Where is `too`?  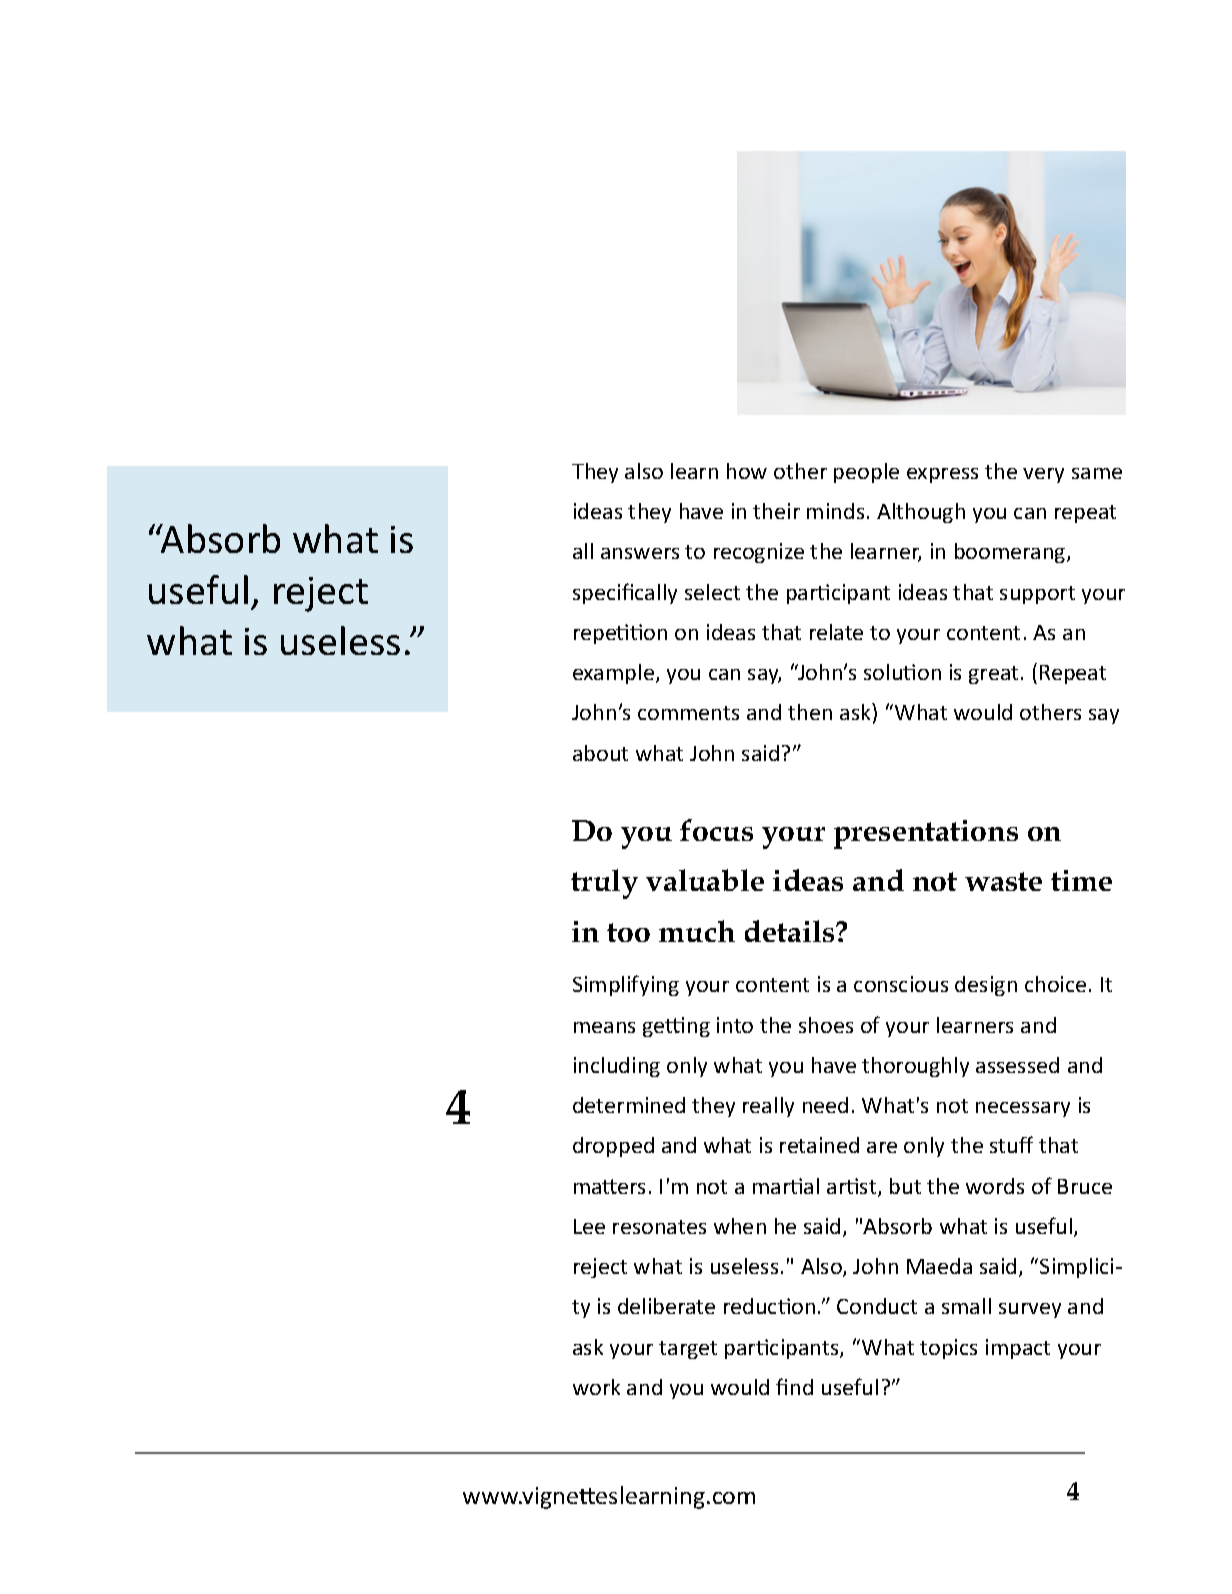
too is located at coordinates (628, 932).
